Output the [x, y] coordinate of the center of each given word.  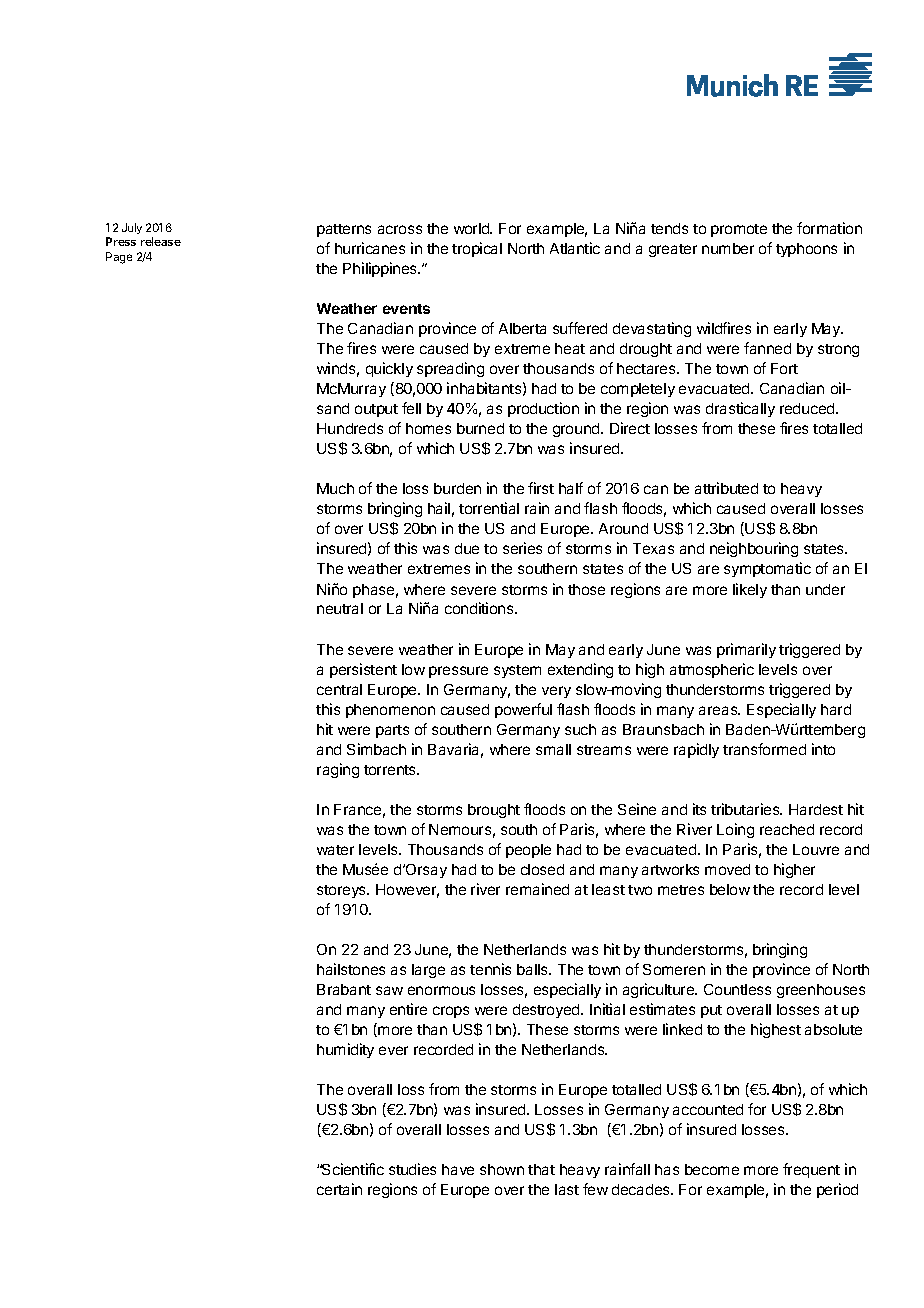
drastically [740, 409]
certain [339, 1189]
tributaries [746, 809]
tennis [490, 969]
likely [750, 590]
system [517, 671]
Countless [737, 989]
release [161, 241]
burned [480, 428]
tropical [477, 249]
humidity [345, 1050]
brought [494, 811]
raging [338, 770]
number [728, 248]
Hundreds [350, 428]
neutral [340, 608]
